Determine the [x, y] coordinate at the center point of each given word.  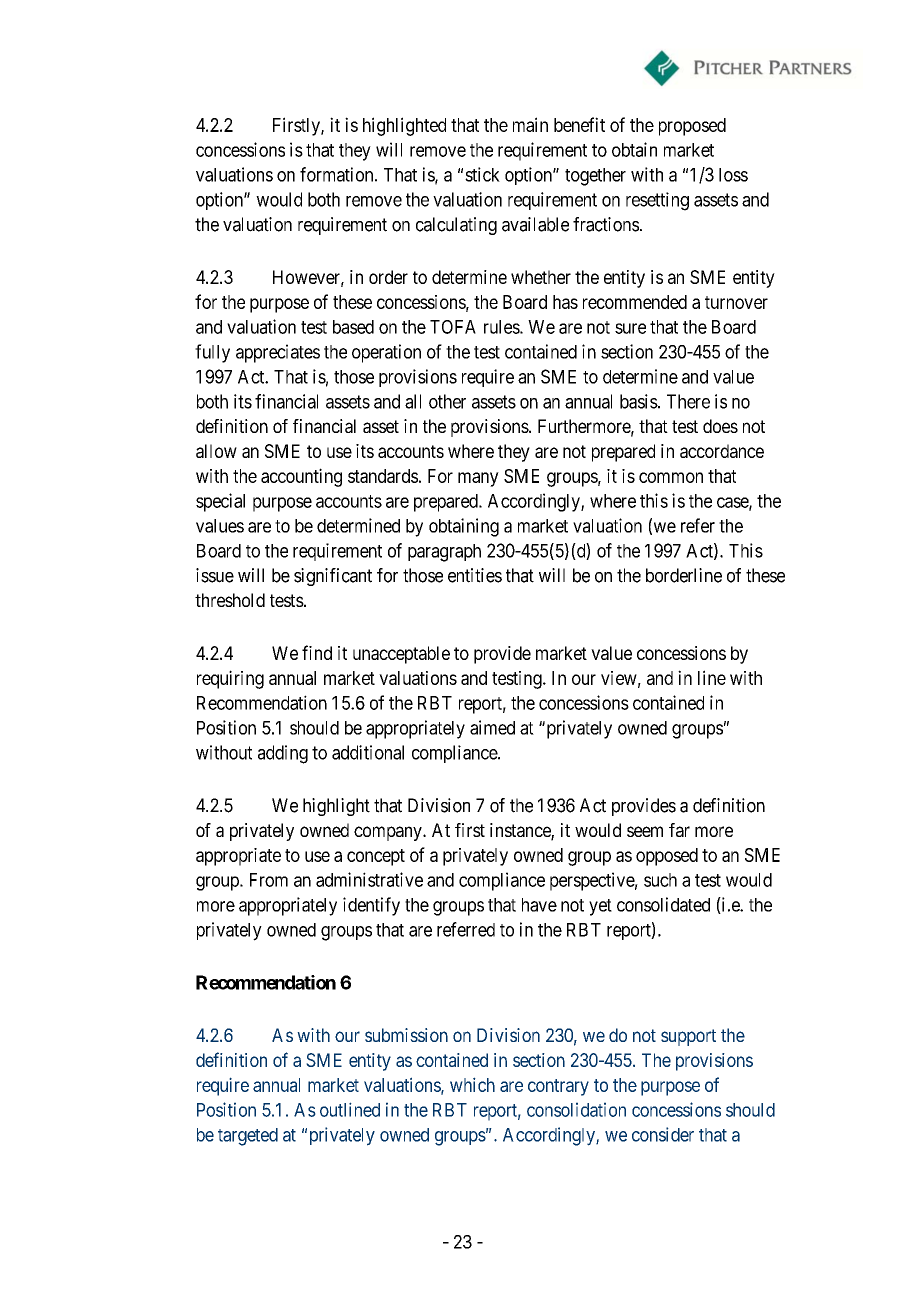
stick [482, 174]
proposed [692, 127]
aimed [492, 727]
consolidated [663, 904]
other [447, 401]
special [220, 502]
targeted [248, 1137]
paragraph [444, 553]
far [679, 830]
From [269, 880]
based [353, 327]
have [539, 905]
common [671, 477]
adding [283, 754]
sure [630, 328]
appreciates [278, 353]
